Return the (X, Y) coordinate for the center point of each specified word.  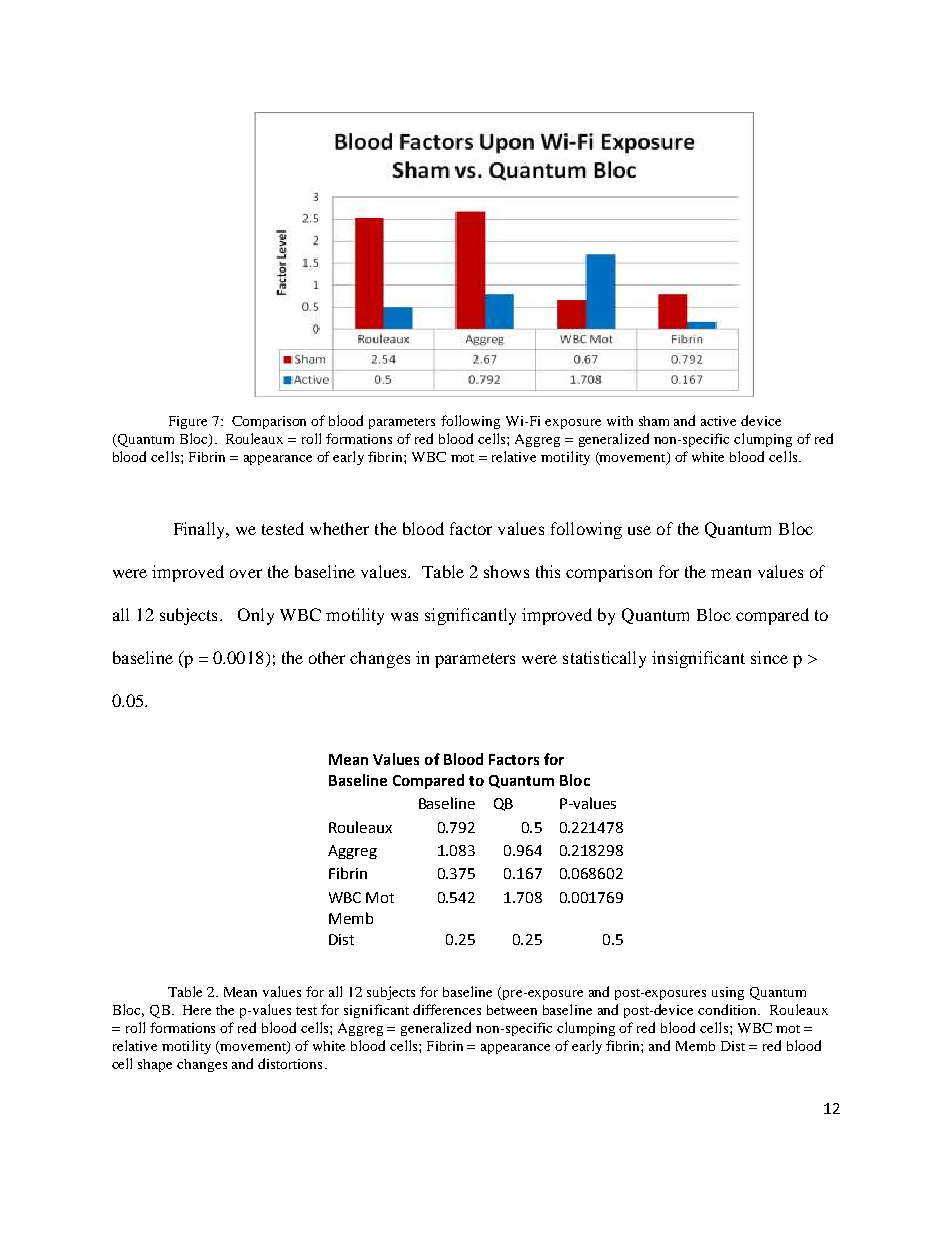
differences (447, 1009)
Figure (188, 422)
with (620, 421)
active (718, 421)
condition (729, 1009)
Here (197, 1010)
